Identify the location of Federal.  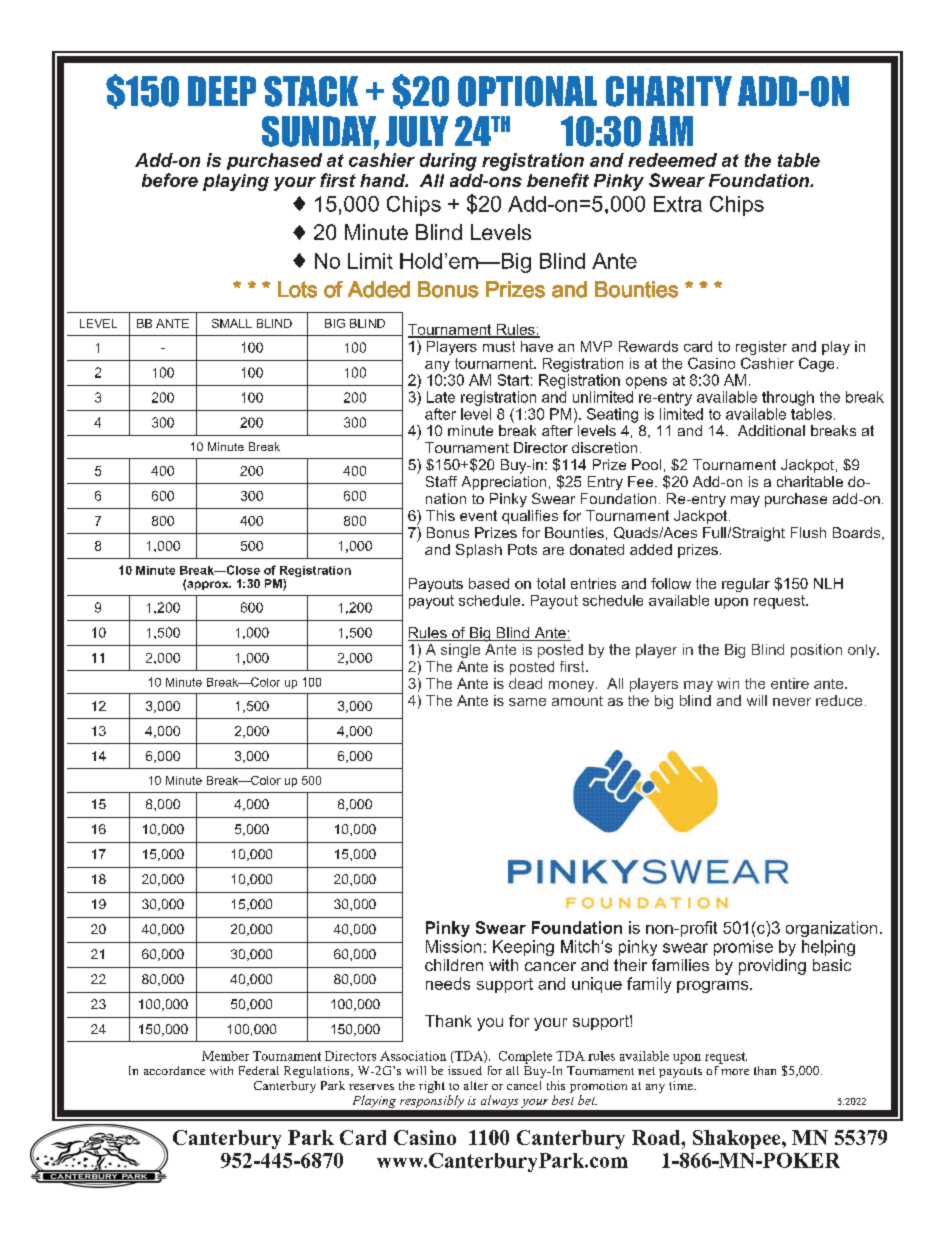
(259, 1070).
